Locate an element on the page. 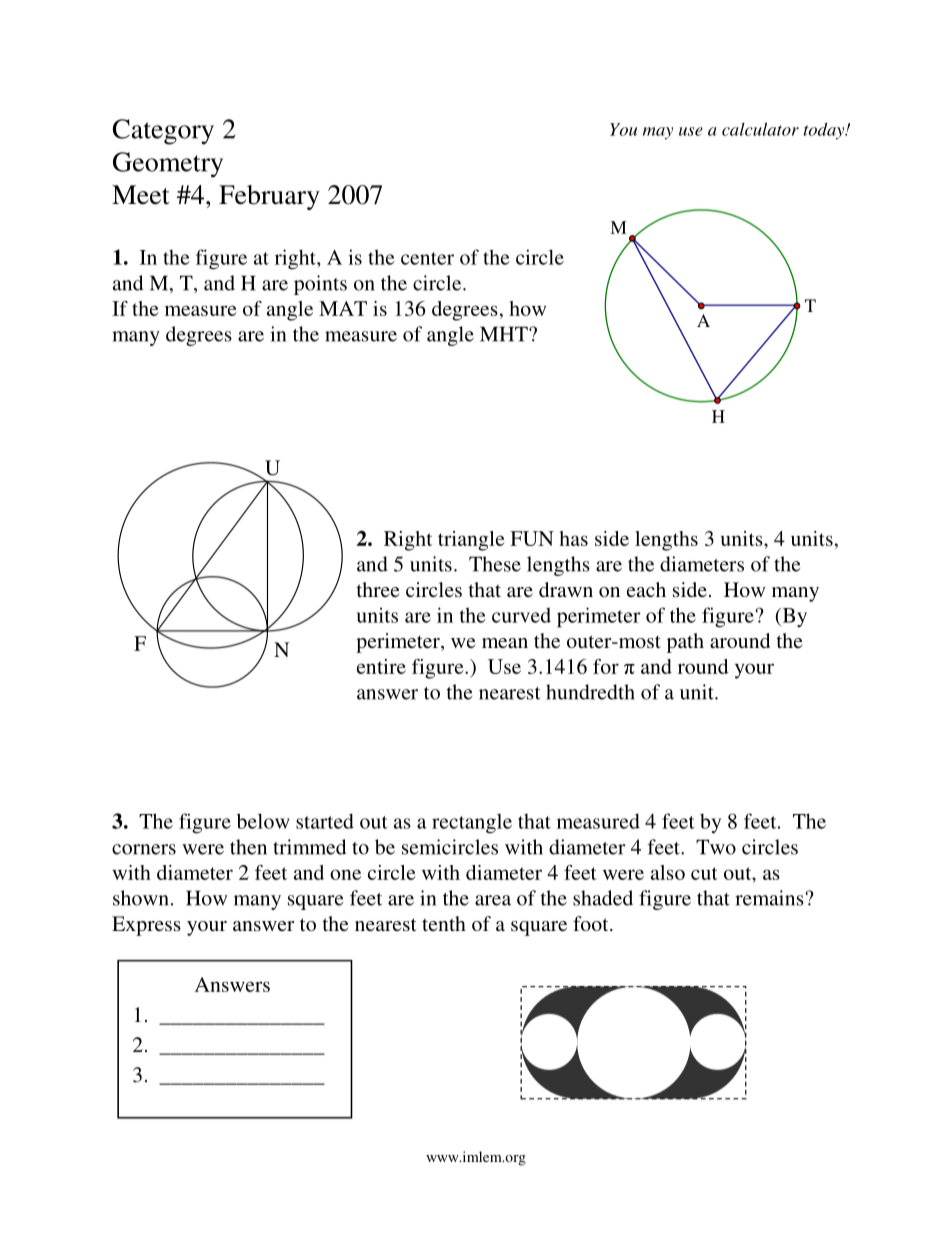  path is located at coordinates (685, 643).
